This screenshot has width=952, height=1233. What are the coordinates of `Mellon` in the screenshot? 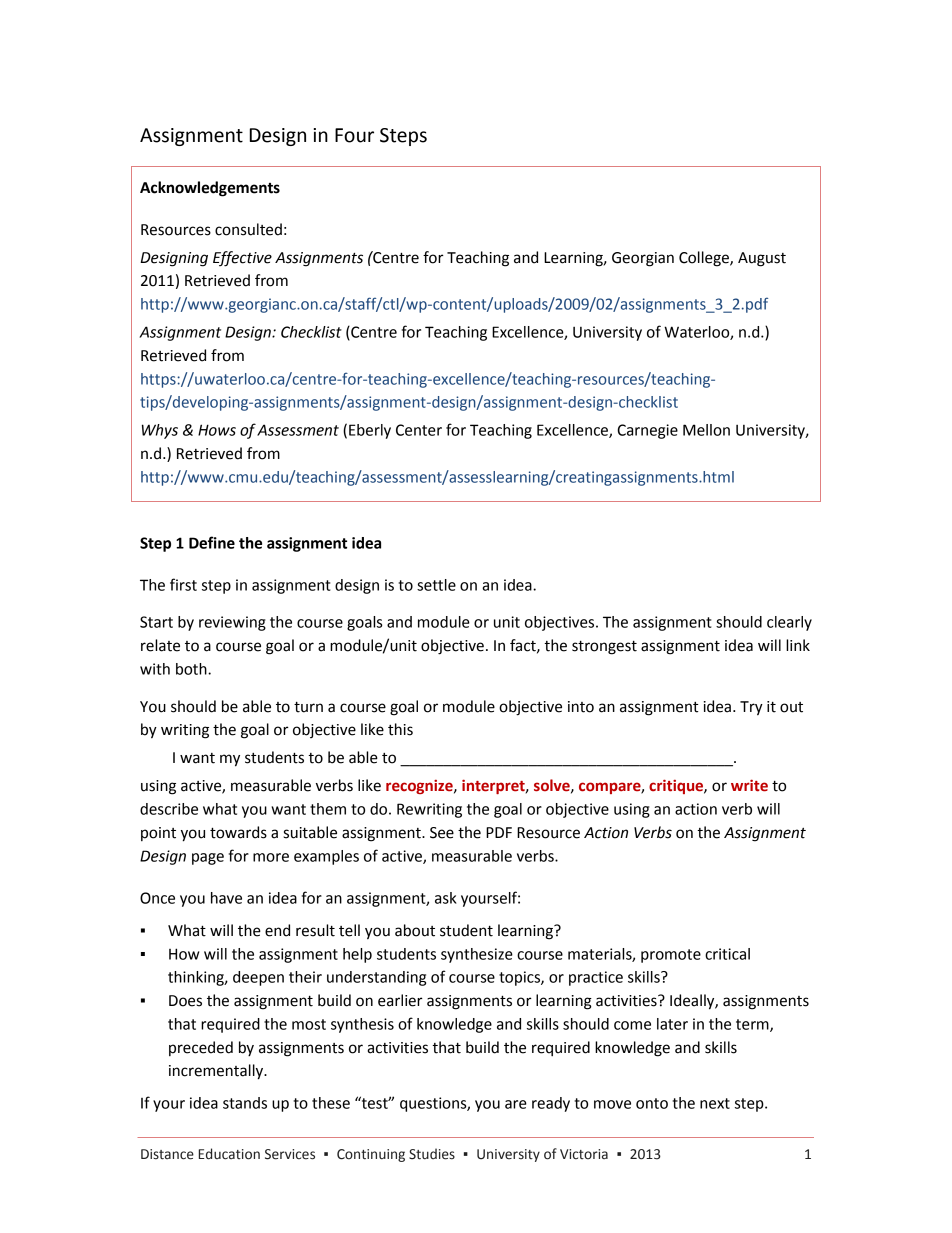 It's located at (706, 430).
